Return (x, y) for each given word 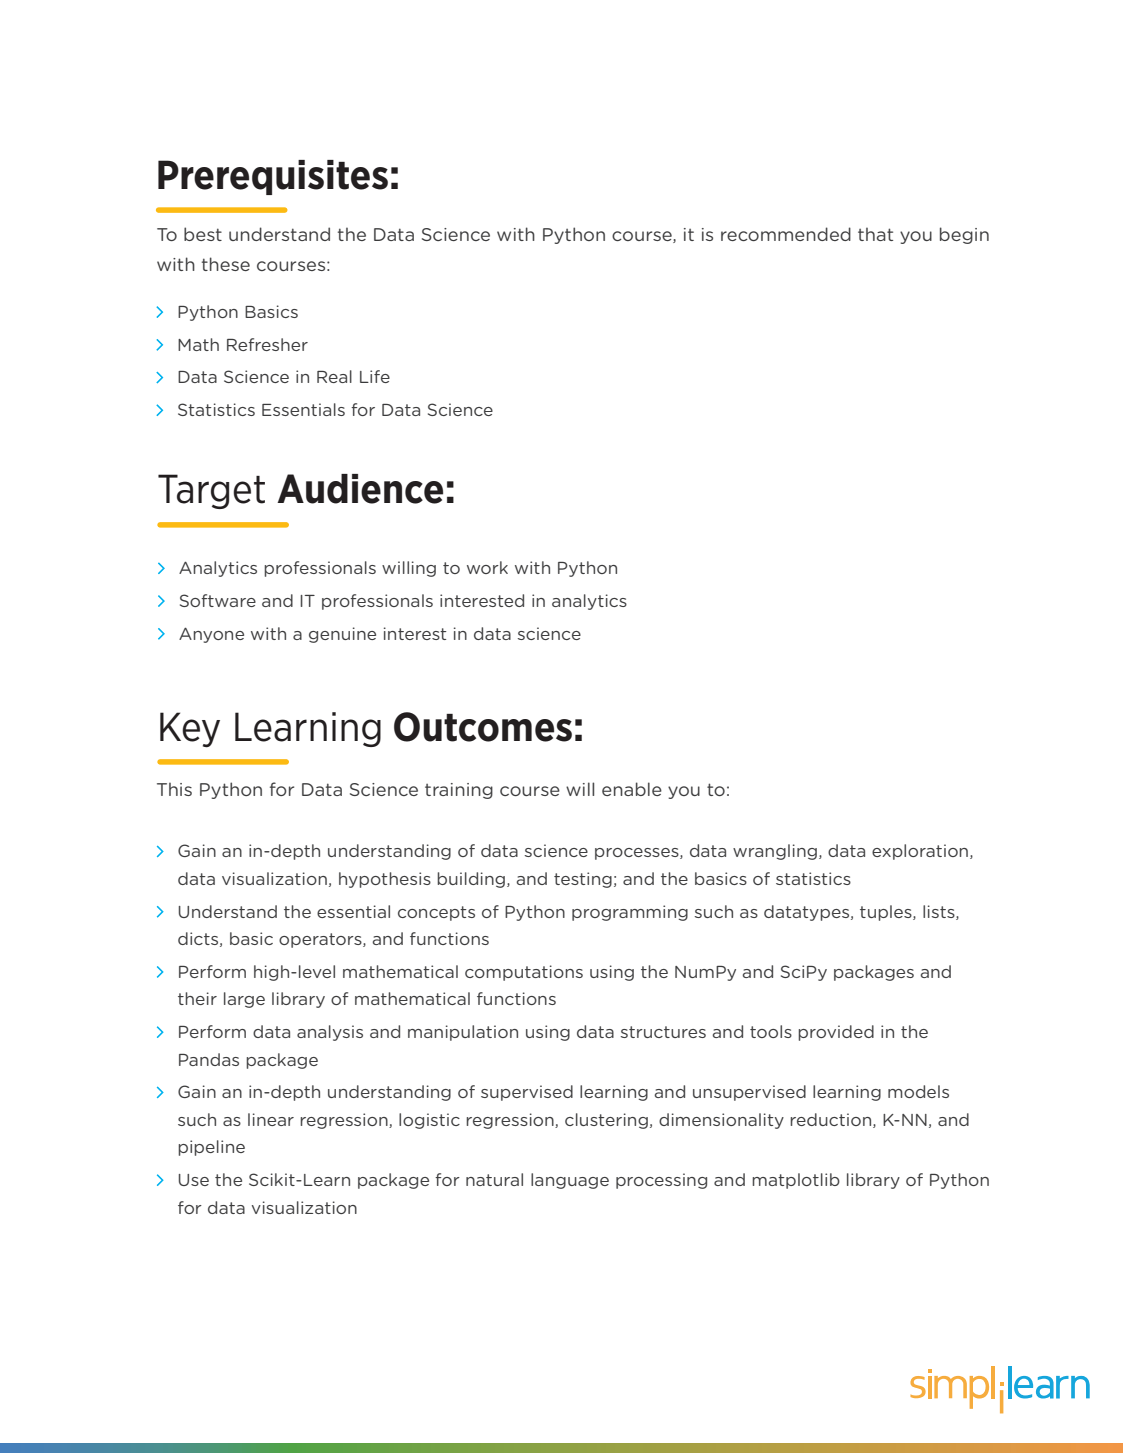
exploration (921, 852)
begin (964, 235)
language (570, 1181)
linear (271, 1119)
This (174, 789)
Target (211, 491)
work (487, 567)
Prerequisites (273, 177)
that (875, 234)
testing (583, 880)
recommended (786, 234)
